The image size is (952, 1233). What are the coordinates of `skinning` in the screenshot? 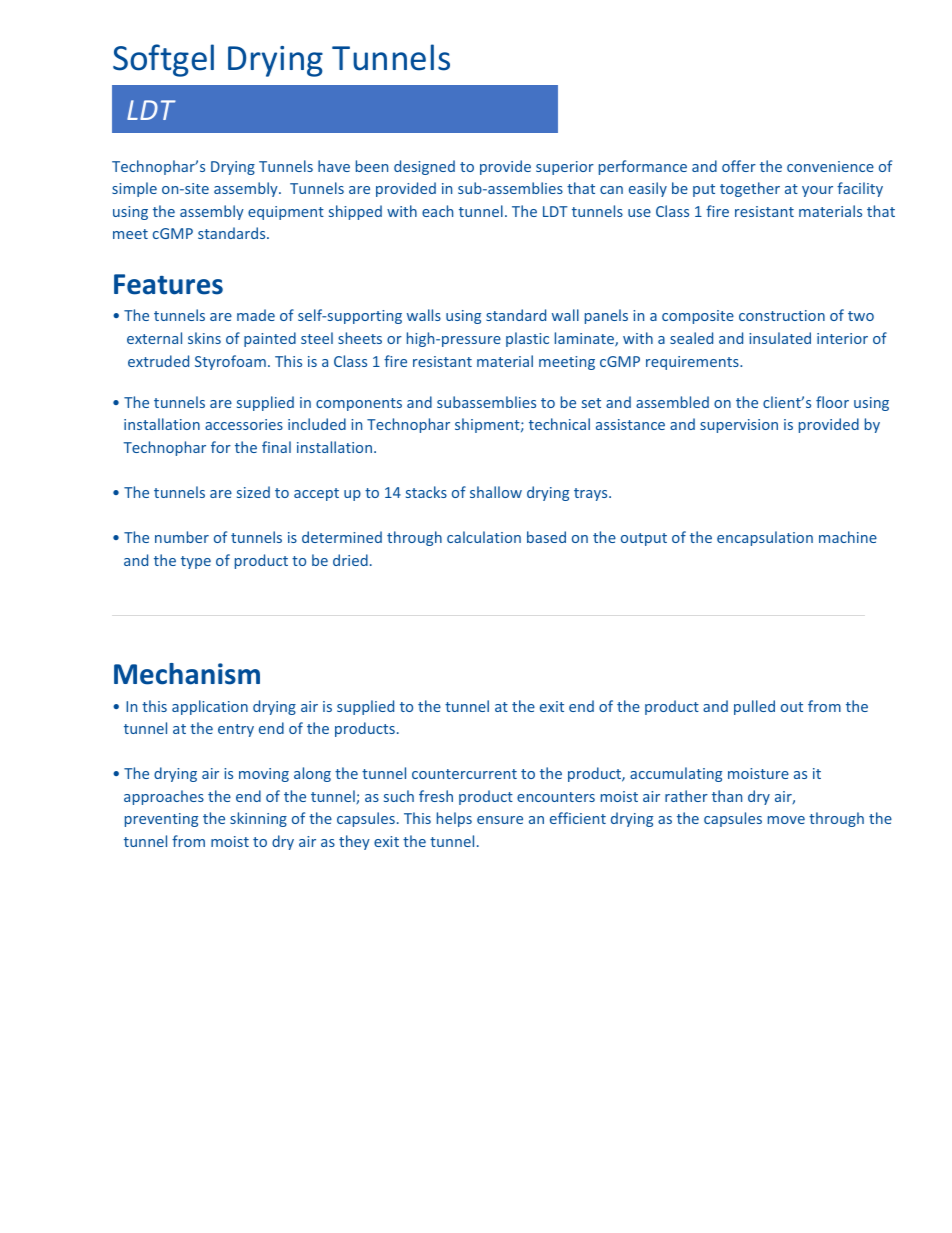 It's located at (258, 819).
